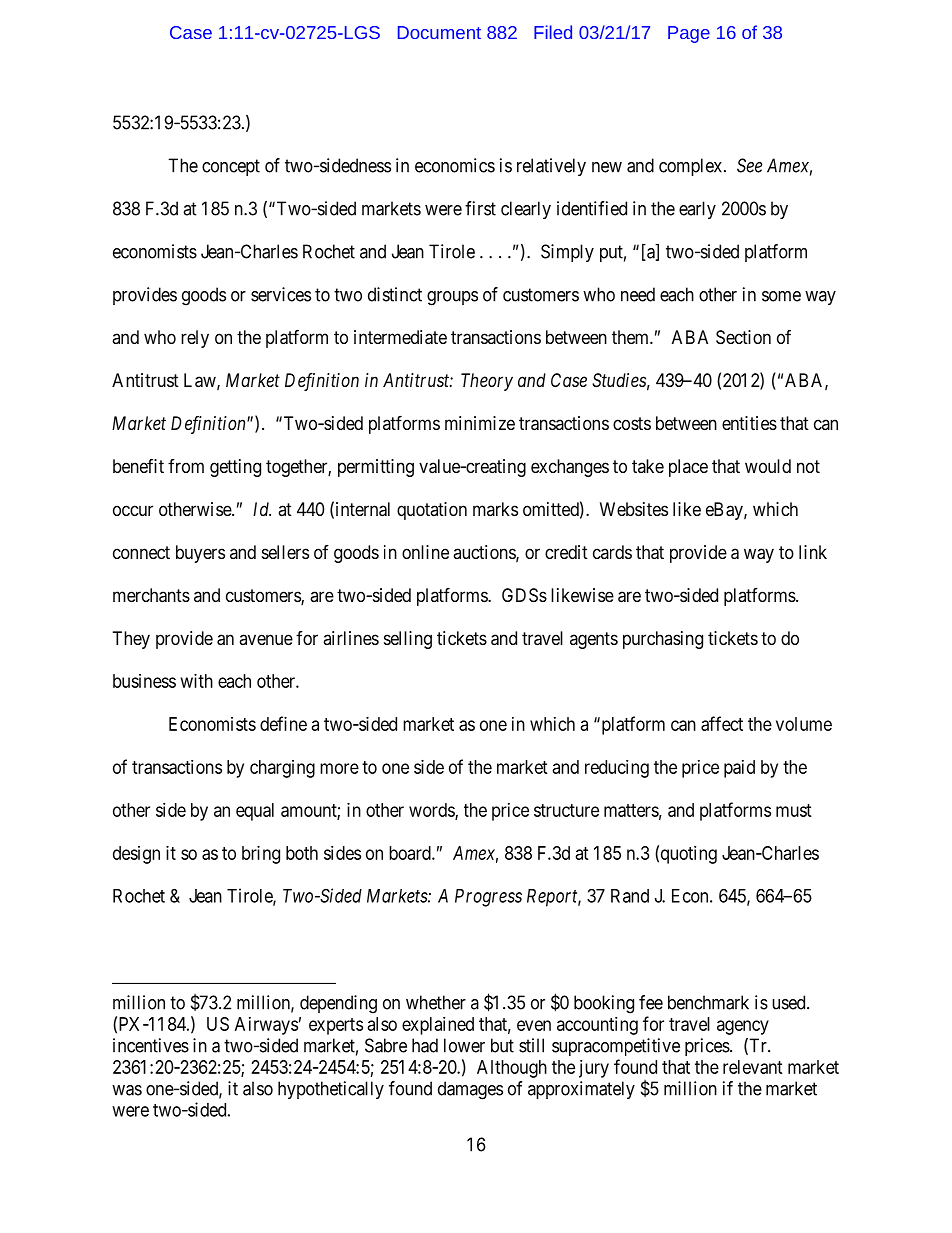  Describe the element at coordinates (281, 294) in the page. I see `services` at that location.
